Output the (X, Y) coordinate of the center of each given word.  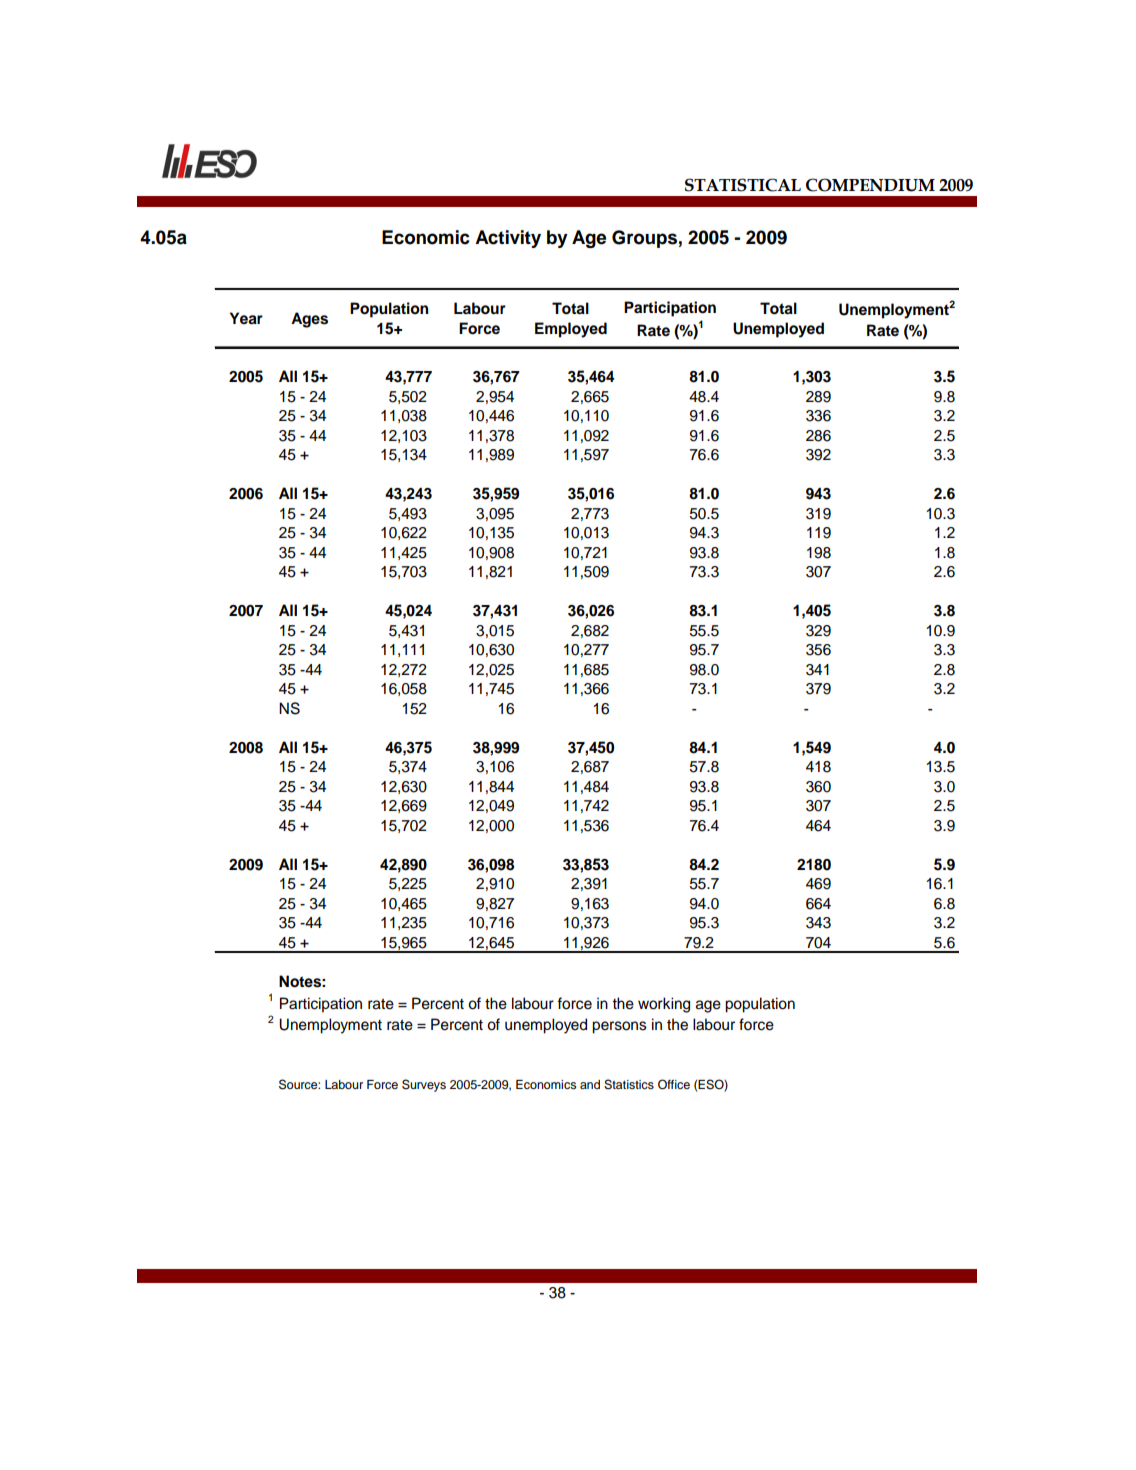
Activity (508, 239)
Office (674, 1084)
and (590, 1084)
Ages (309, 320)
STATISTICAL (743, 185)
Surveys (424, 1085)
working (664, 1005)
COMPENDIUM (870, 185)
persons (619, 1027)
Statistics (629, 1084)
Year (246, 318)
